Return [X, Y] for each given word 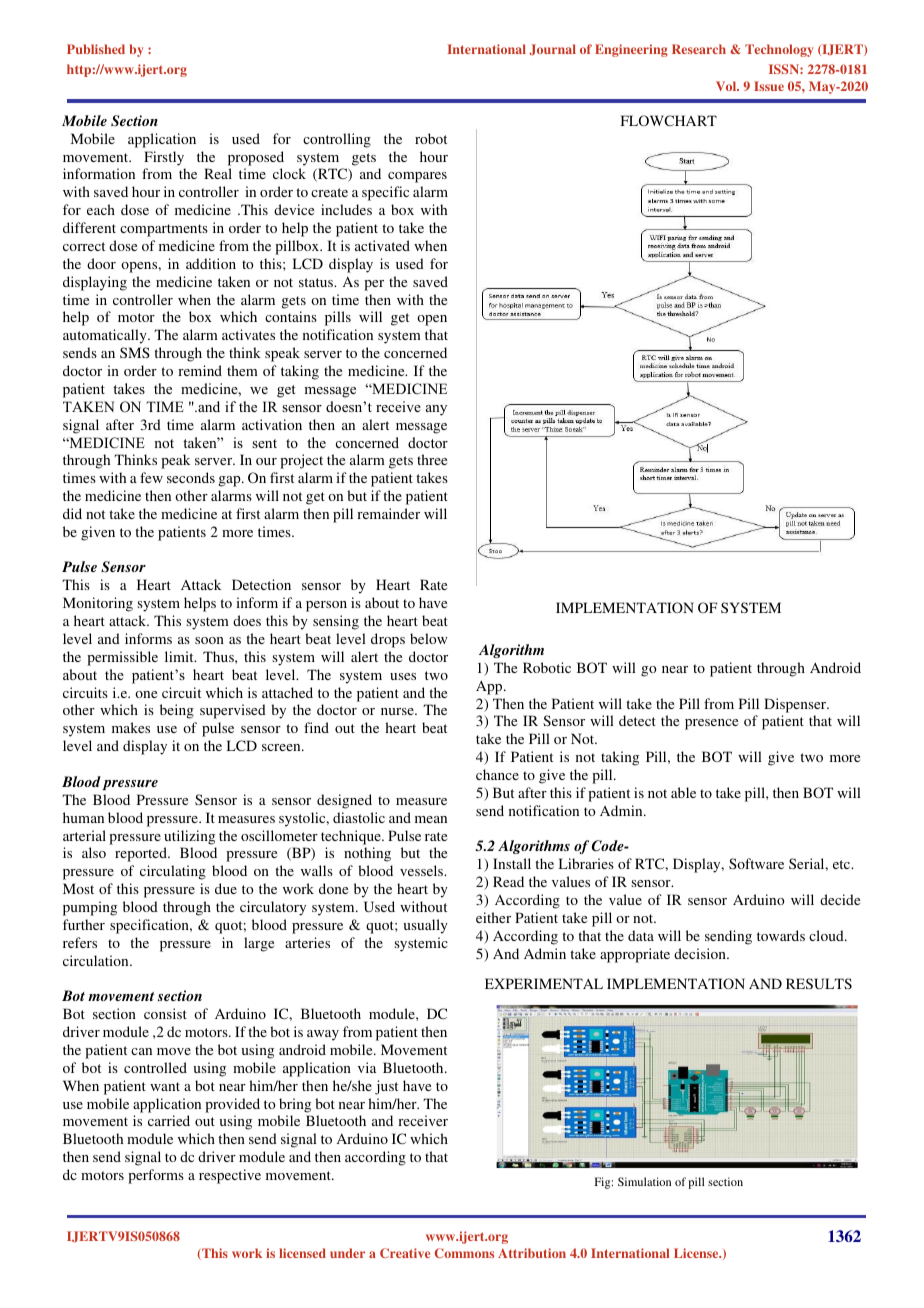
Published [96, 49]
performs [156, 1176]
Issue [769, 86]
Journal [552, 49]
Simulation [644, 1181]
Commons [464, 1253]
